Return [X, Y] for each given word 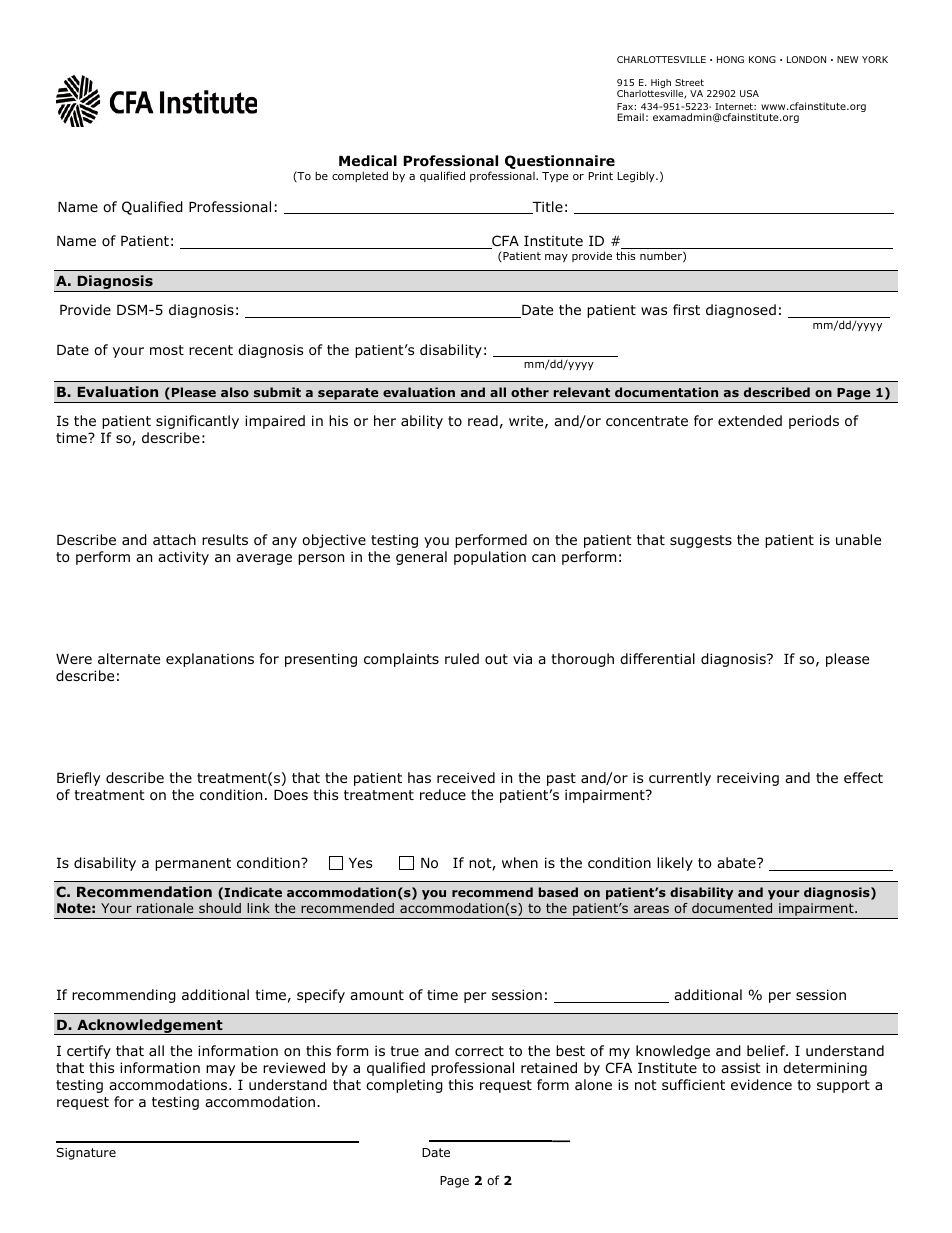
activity [183, 558]
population [490, 558]
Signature [86, 1154]
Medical [368, 160]
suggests [701, 541]
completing [404, 1086]
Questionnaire [560, 162]
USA [749, 93]
